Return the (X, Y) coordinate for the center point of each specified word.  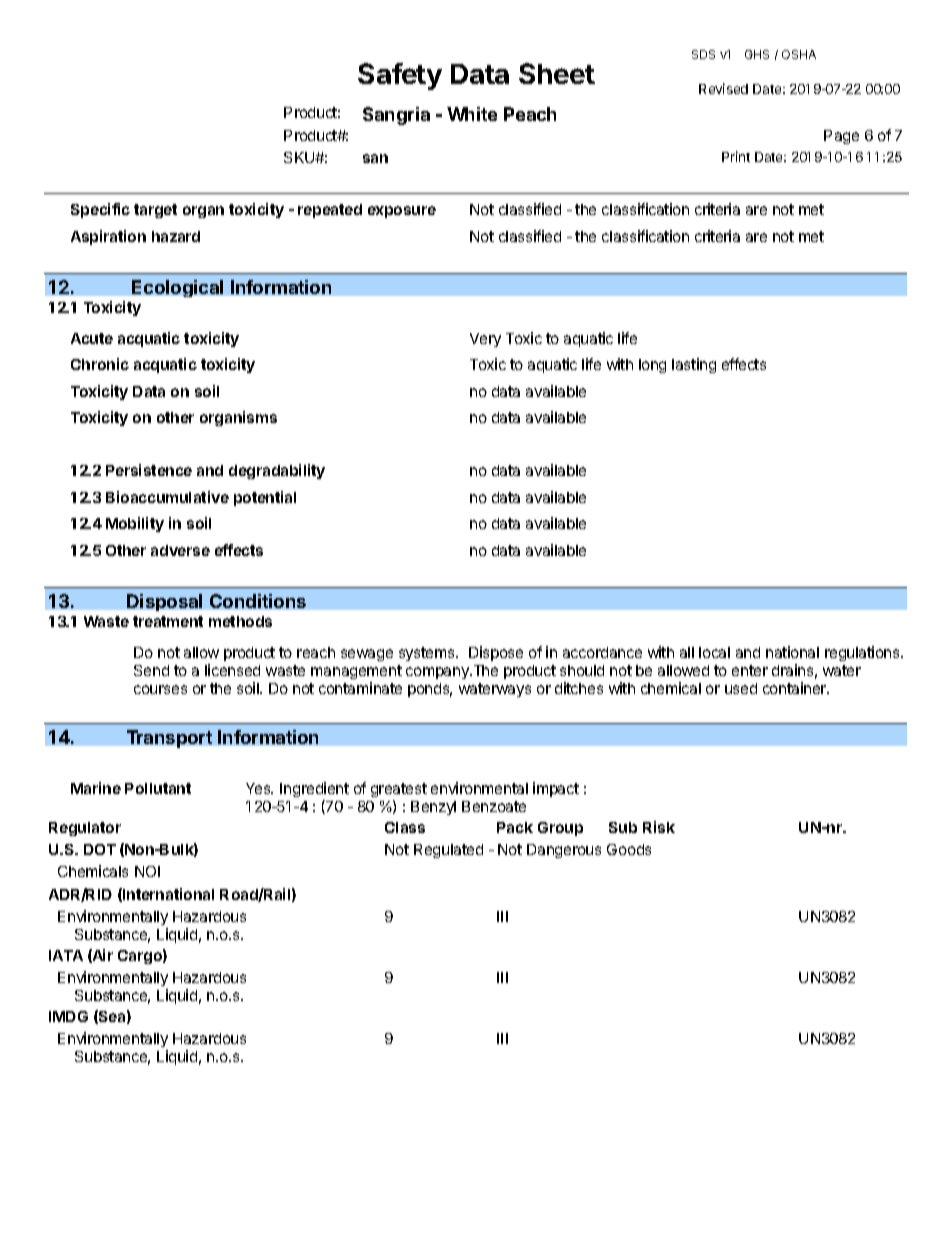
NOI (147, 871)
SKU (300, 157)
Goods (629, 849)
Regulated (448, 851)
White (472, 114)
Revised (723, 88)
